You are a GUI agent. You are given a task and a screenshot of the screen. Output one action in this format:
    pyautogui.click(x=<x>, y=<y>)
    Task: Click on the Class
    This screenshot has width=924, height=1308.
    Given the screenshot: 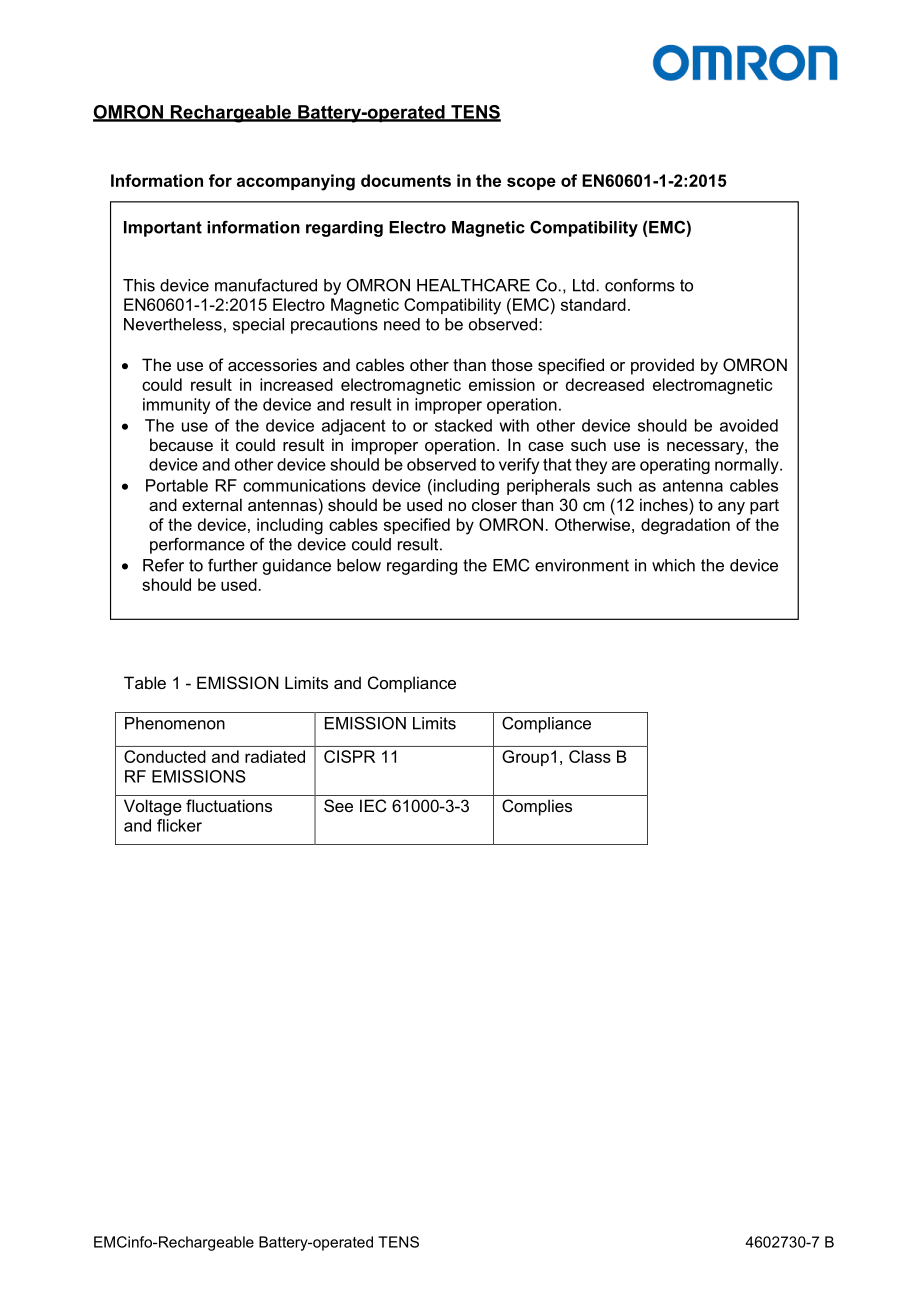 What is the action you would take?
    pyautogui.click(x=590, y=756)
